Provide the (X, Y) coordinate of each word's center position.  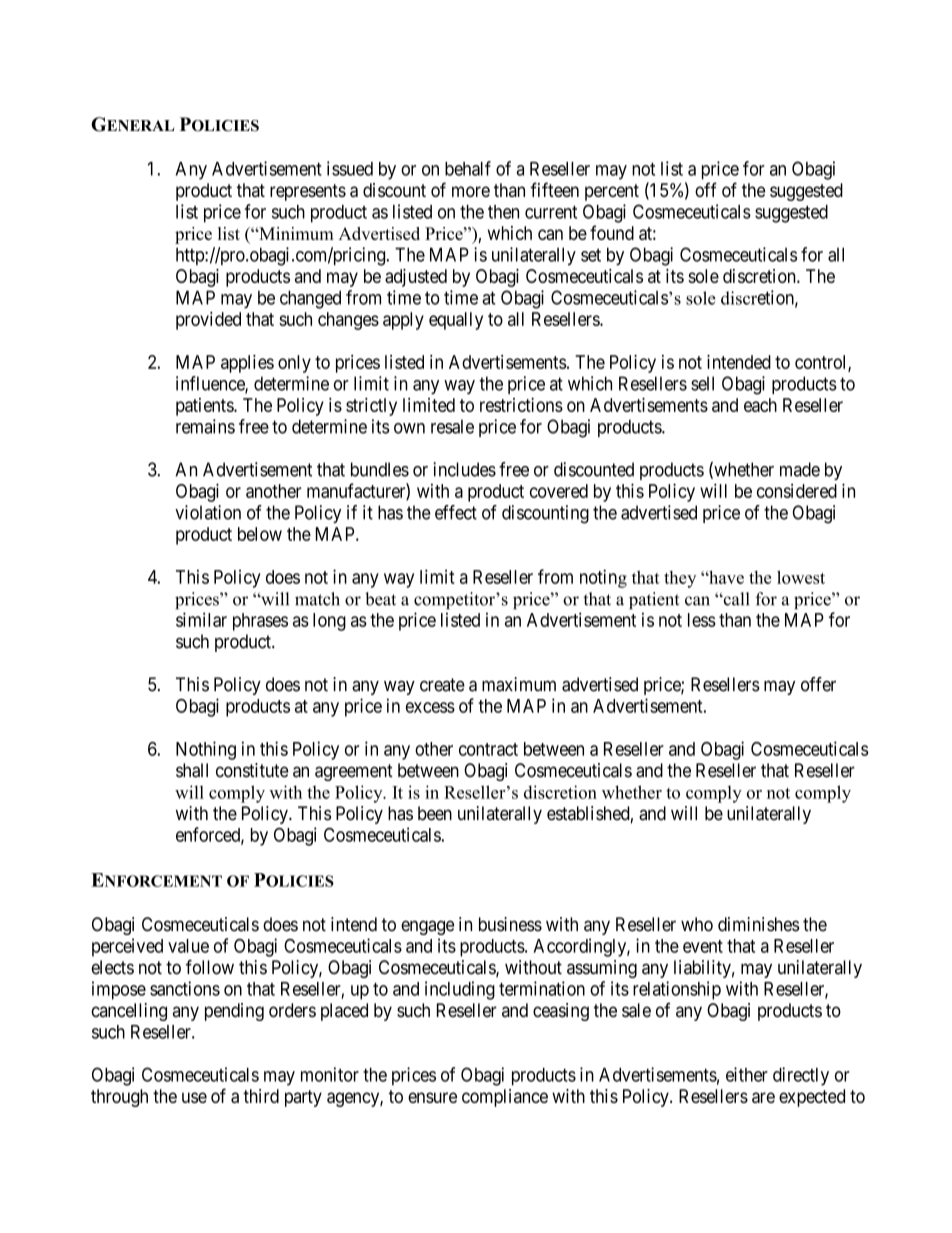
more (471, 191)
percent (612, 192)
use (194, 1097)
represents (308, 192)
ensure (432, 1097)
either (747, 1074)
